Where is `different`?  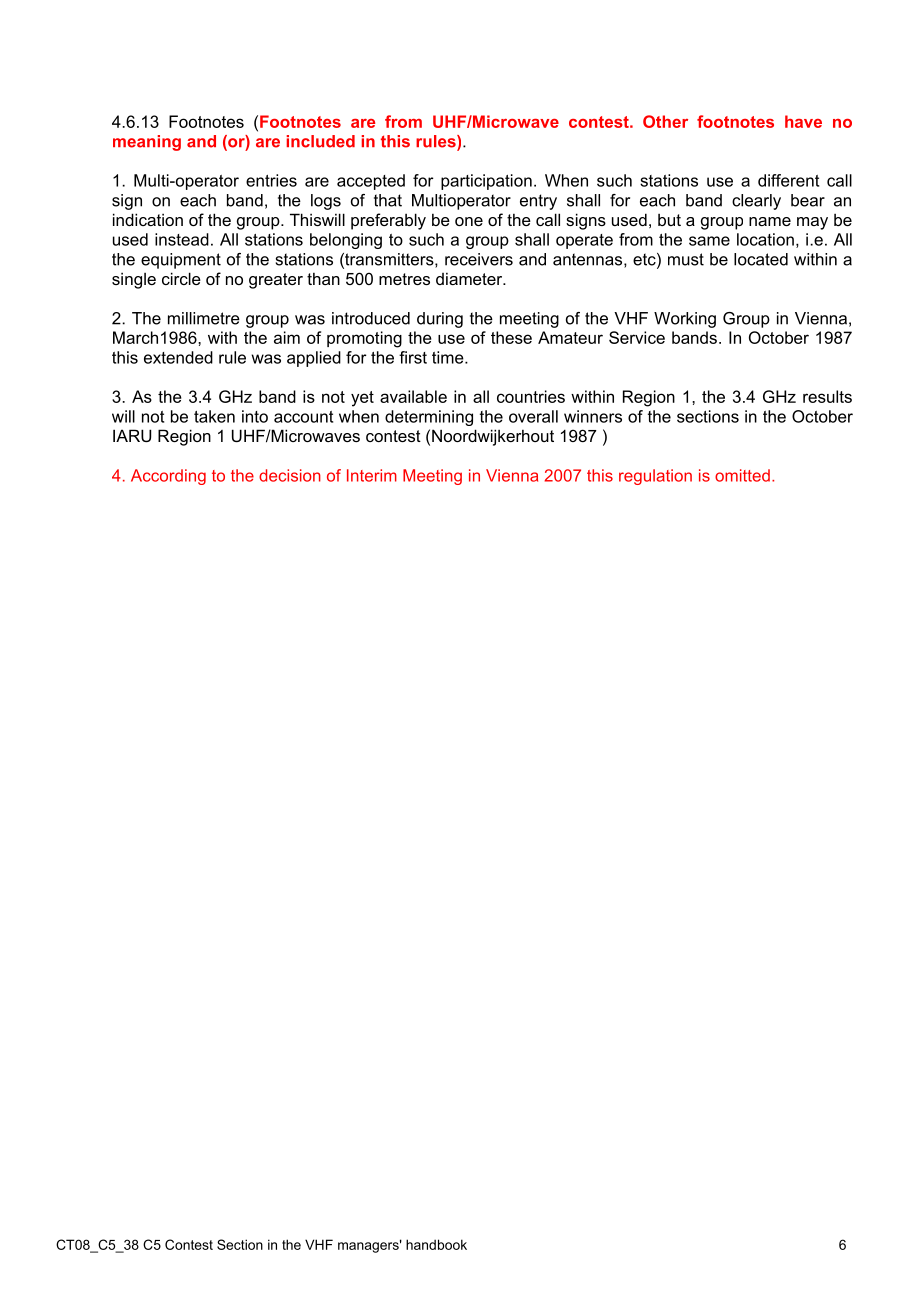 different is located at coordinates (788, 180).
